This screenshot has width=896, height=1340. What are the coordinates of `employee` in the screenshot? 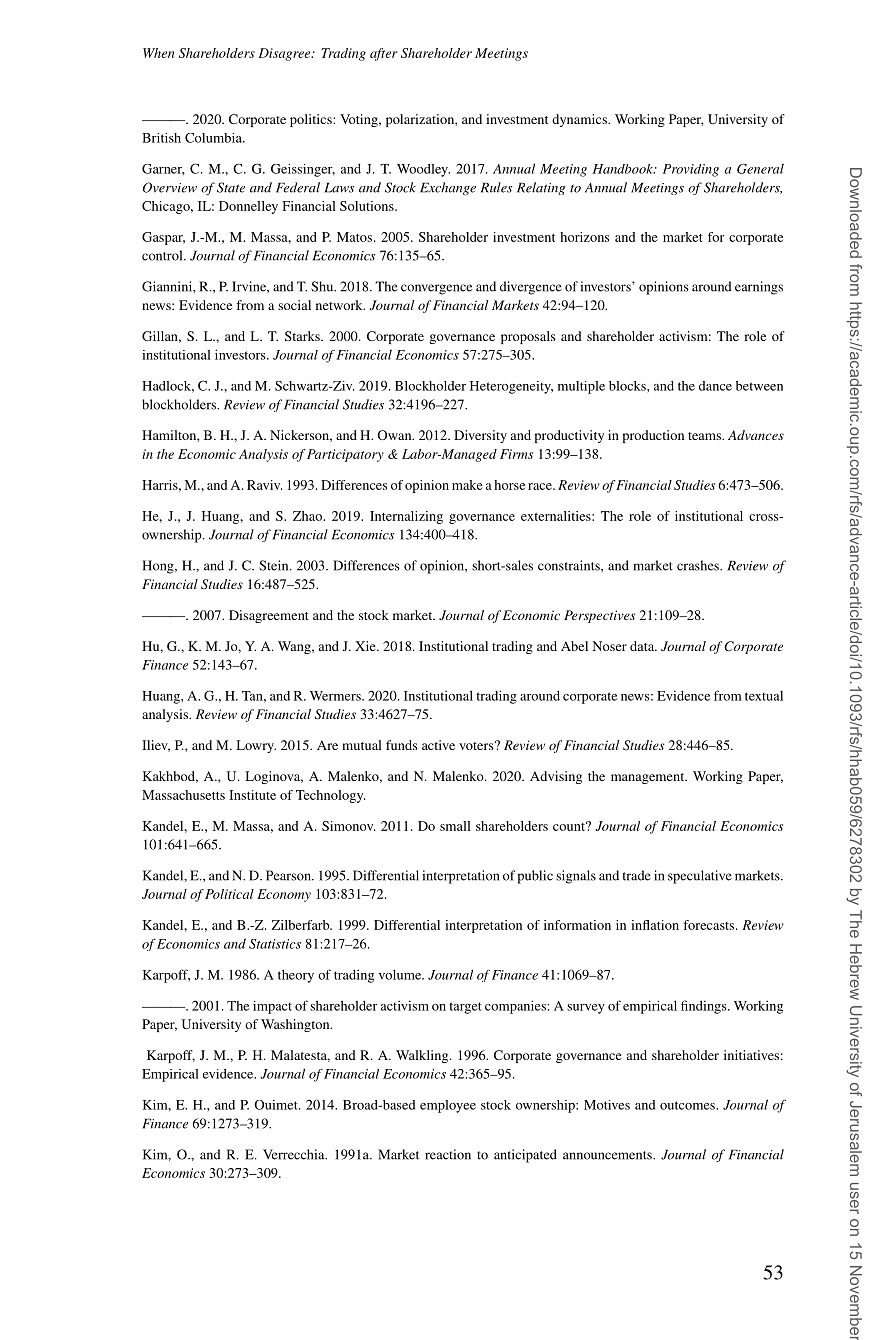 It's located at (448, 1106).
